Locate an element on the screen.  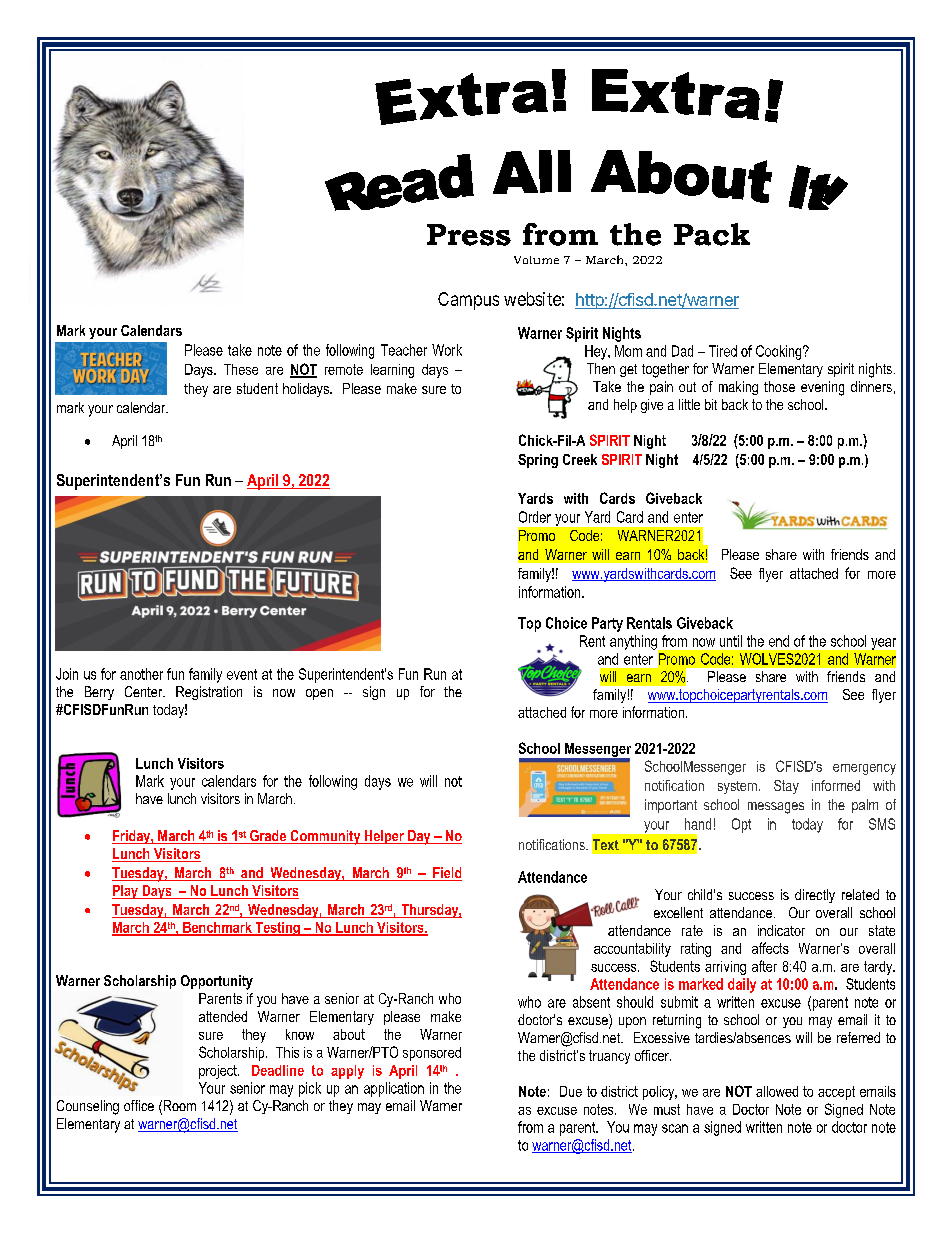
messages is located at coordinates (776, 808).
